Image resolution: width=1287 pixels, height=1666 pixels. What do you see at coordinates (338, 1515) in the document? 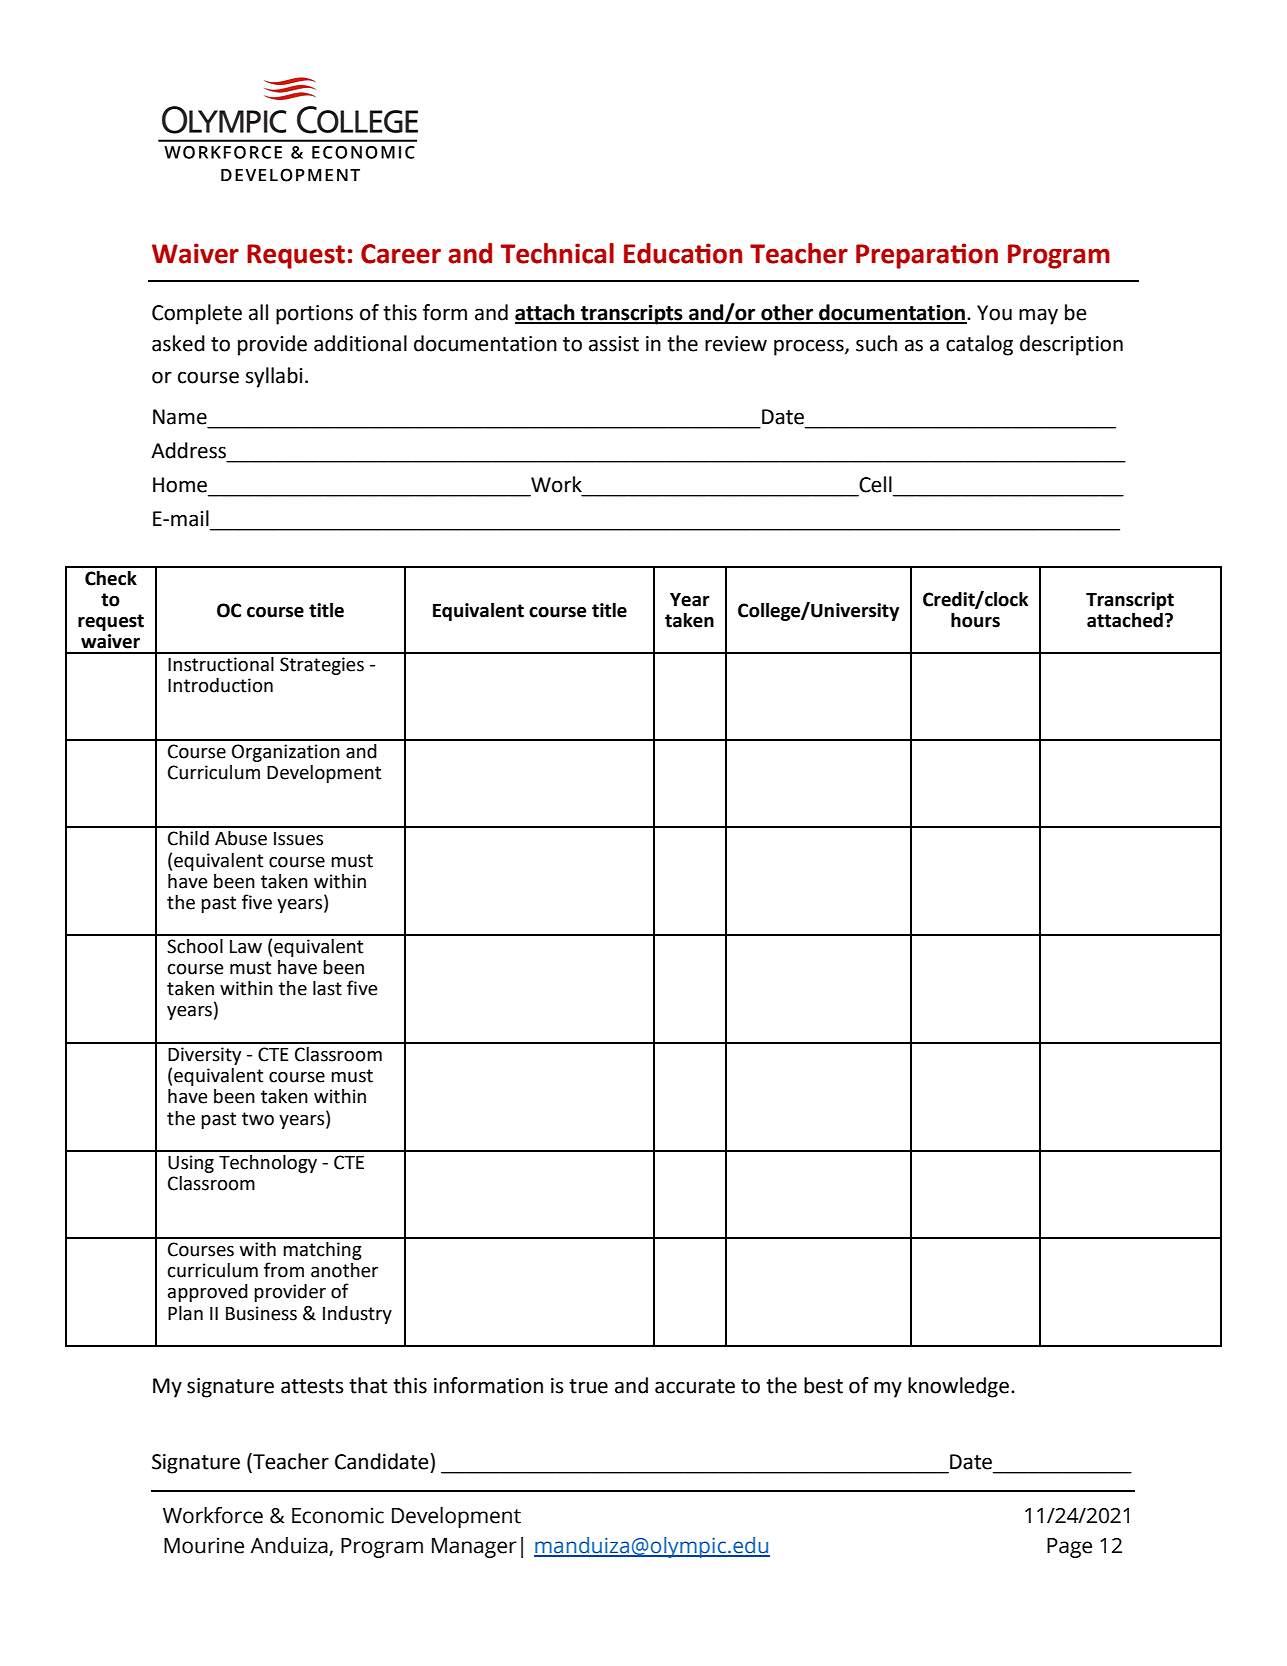
I see `Economic` at bounding box center [338, 1515].
